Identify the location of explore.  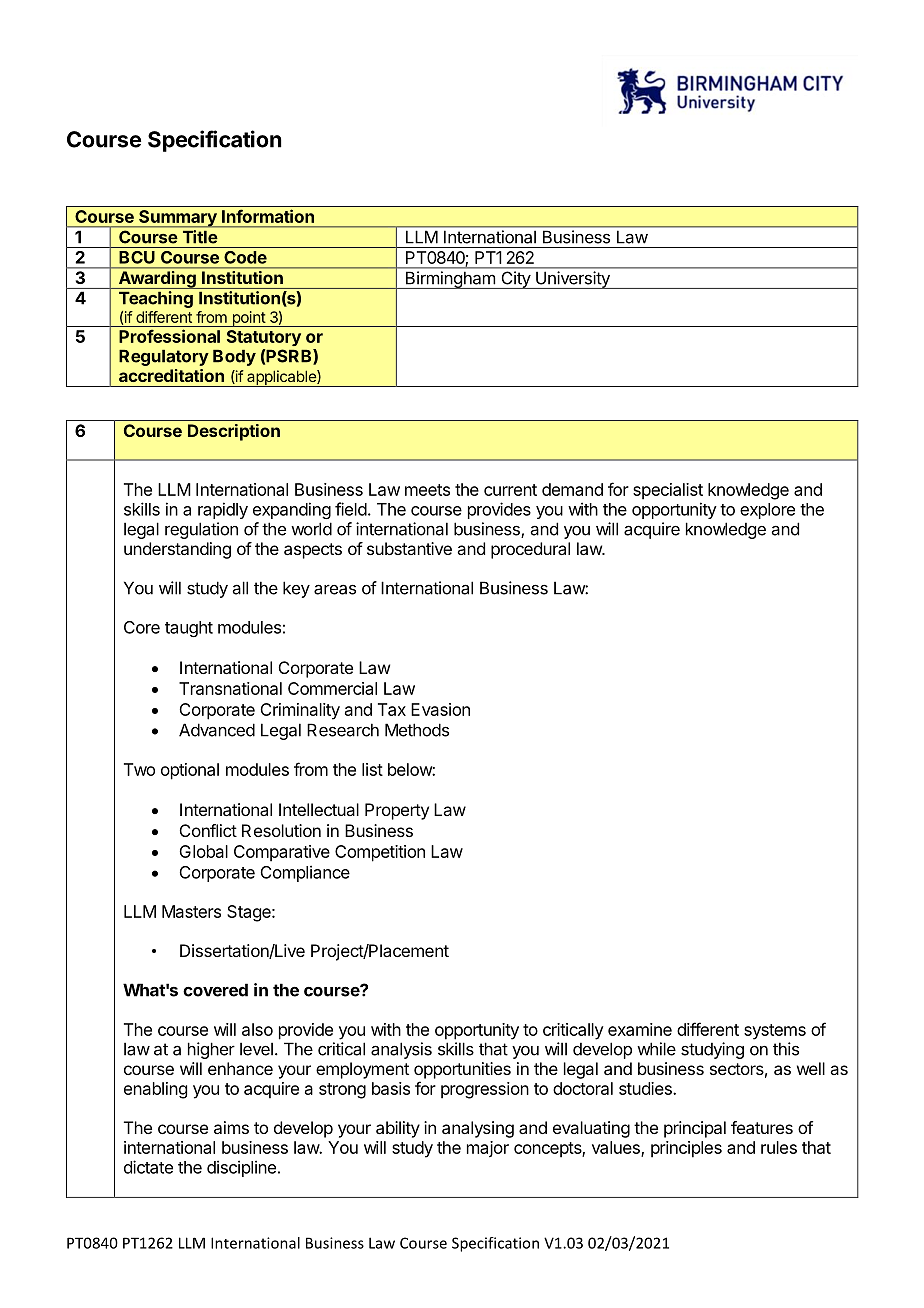
(767, 511).
